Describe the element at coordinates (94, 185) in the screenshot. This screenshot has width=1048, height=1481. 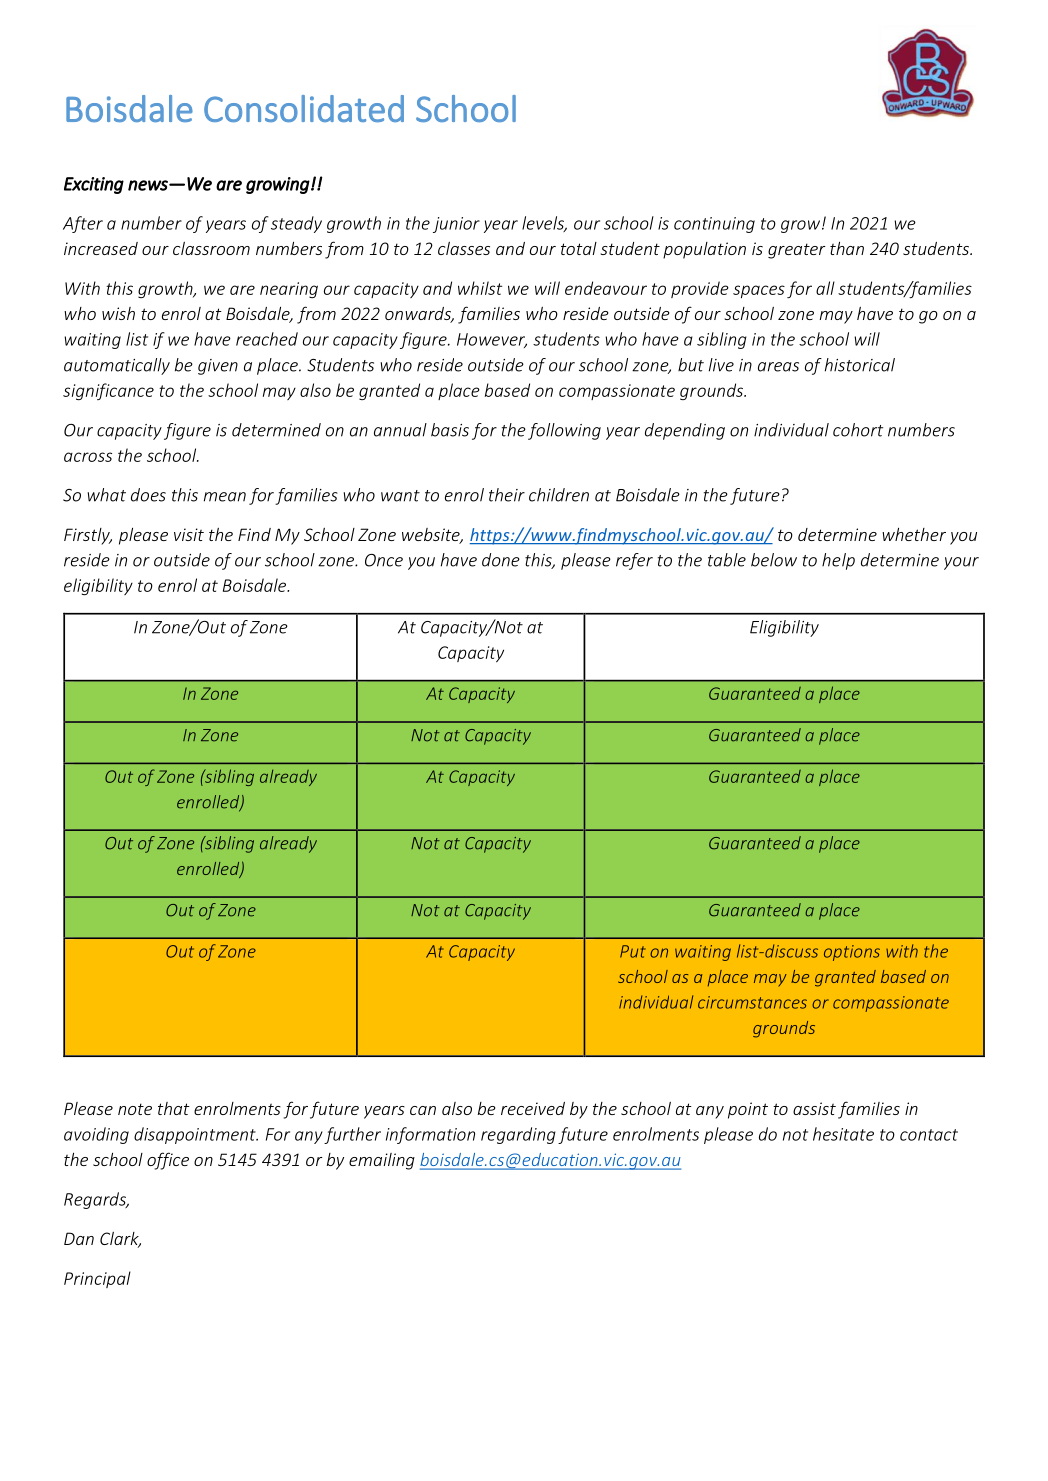
I see `Exciting` at that location.
